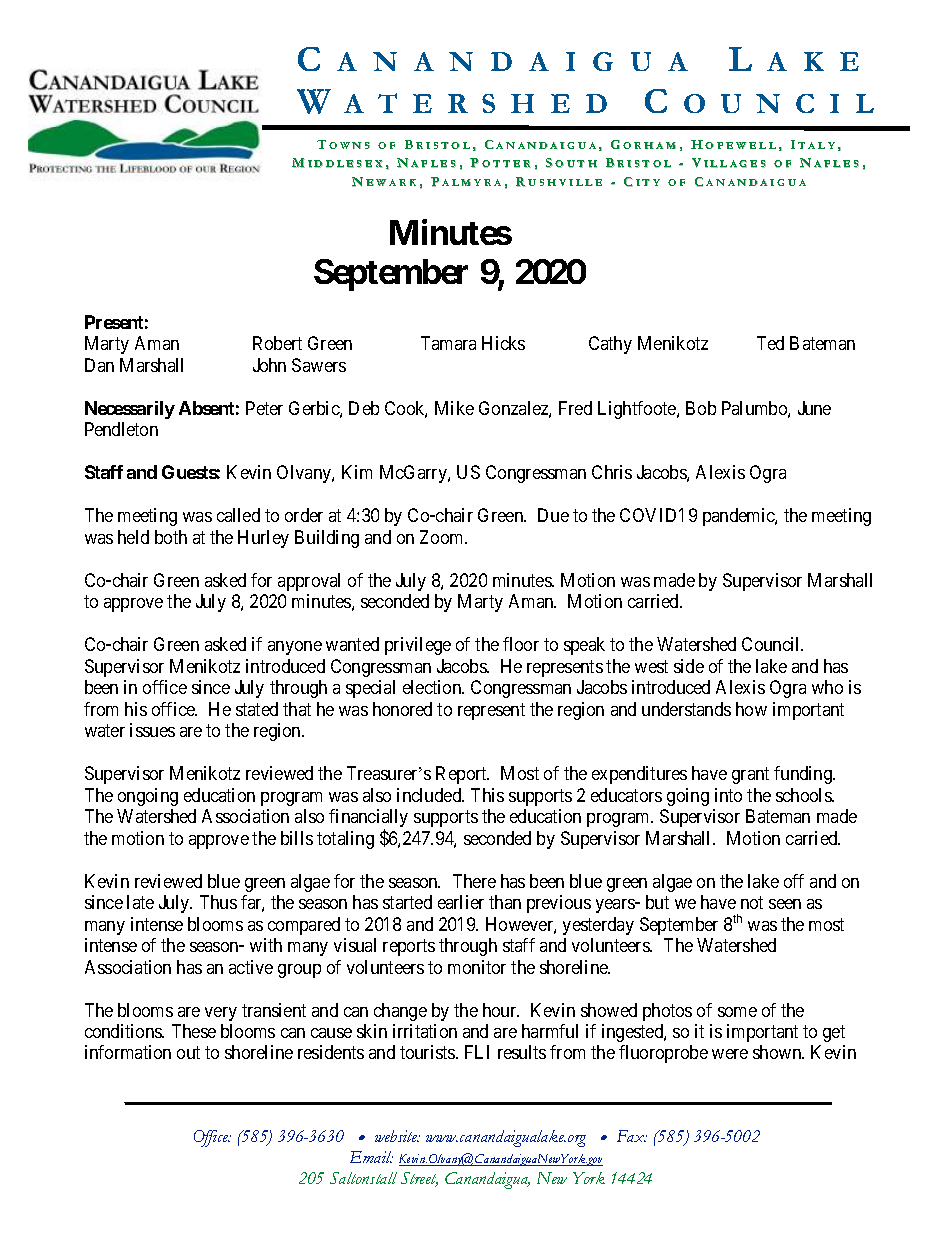  What do you see at coordinates (257, 709) in the screenshot?
I see `stated` at bounding box center [257, 709].
